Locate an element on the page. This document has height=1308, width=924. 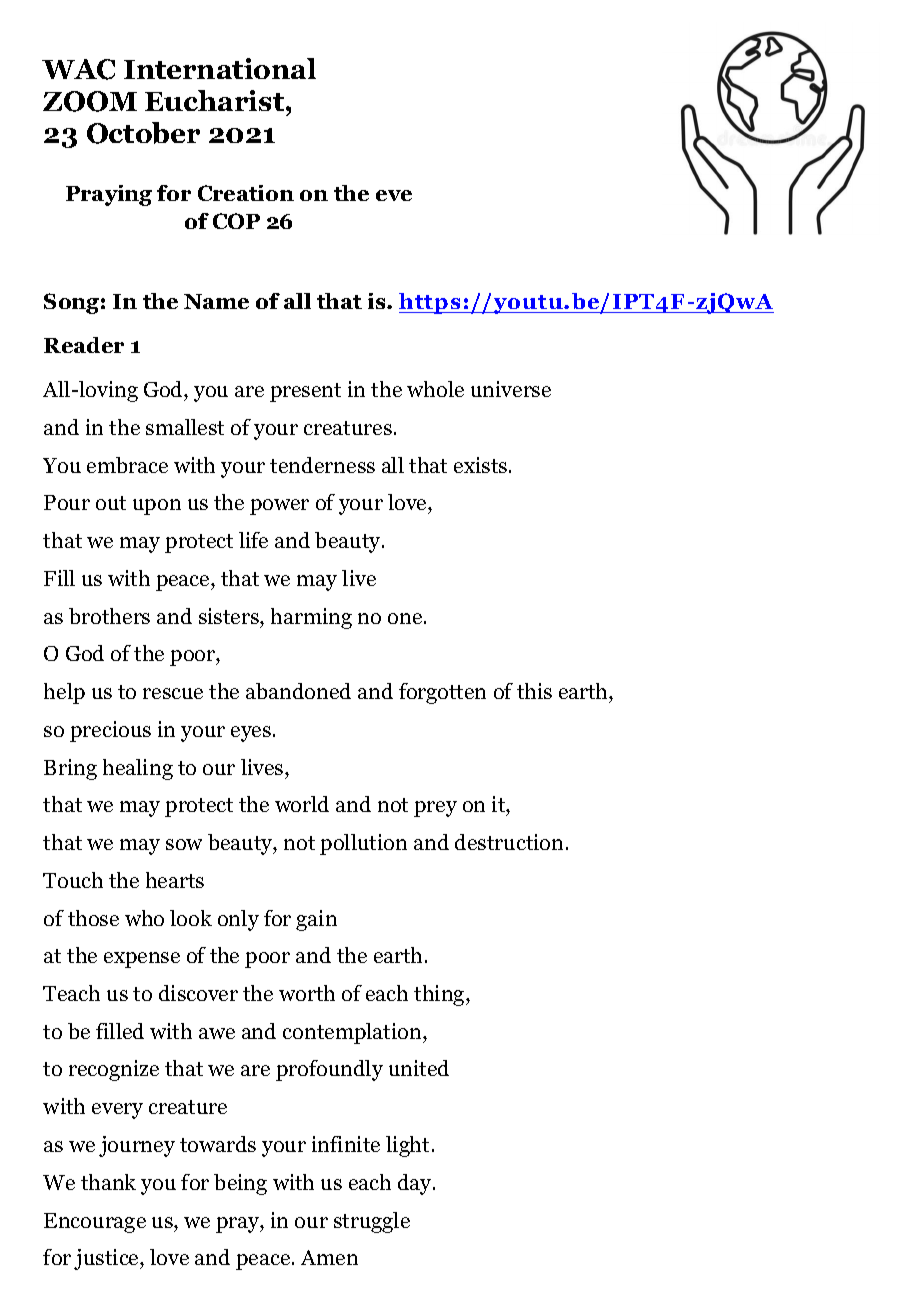
ZOOM is located at coordinates (90, 101).
